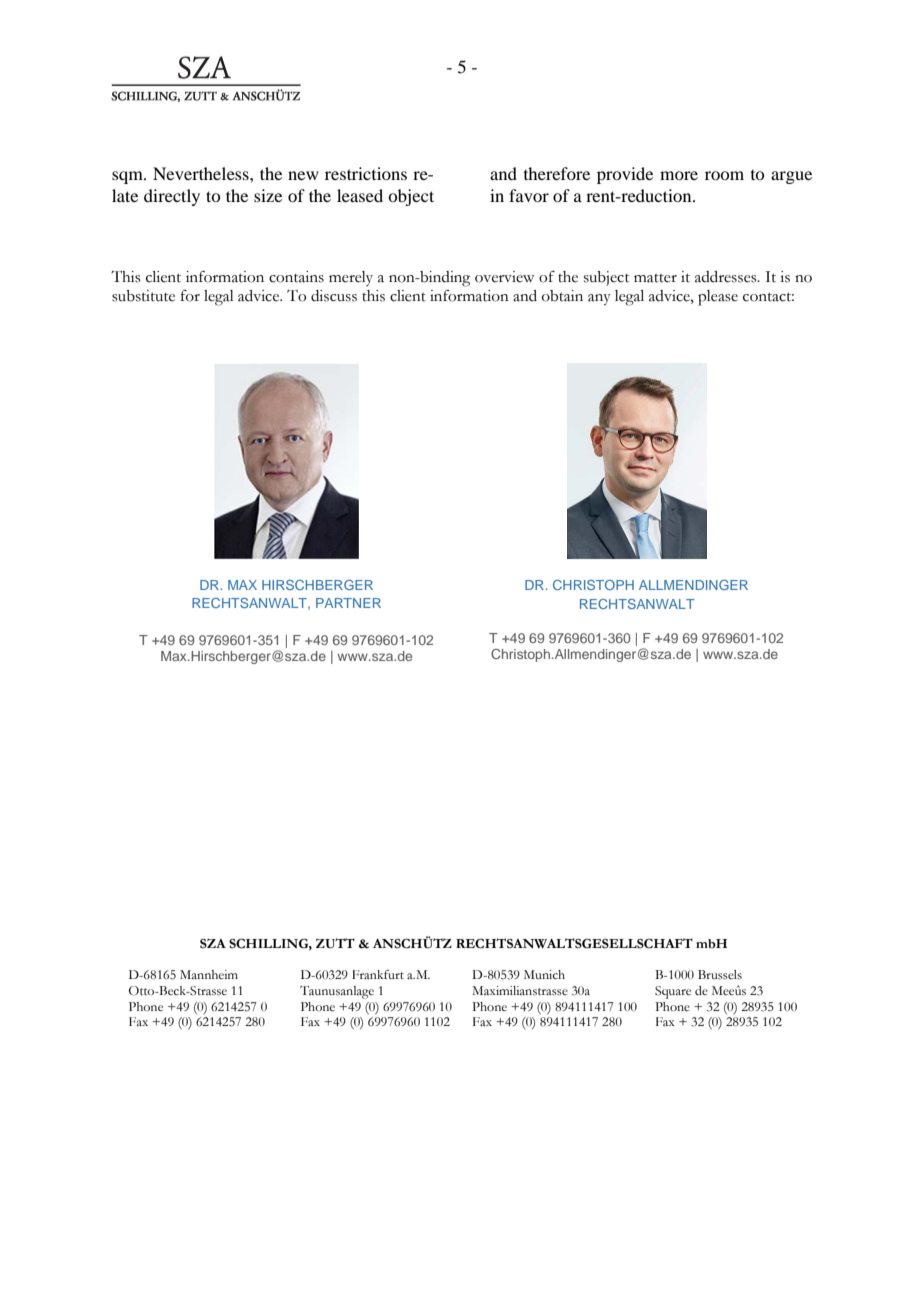 The image size is (924, 1308). What do you see at coordinates (544, 975) in the document?
I see `Munich` at bounding box center [544, 975].
